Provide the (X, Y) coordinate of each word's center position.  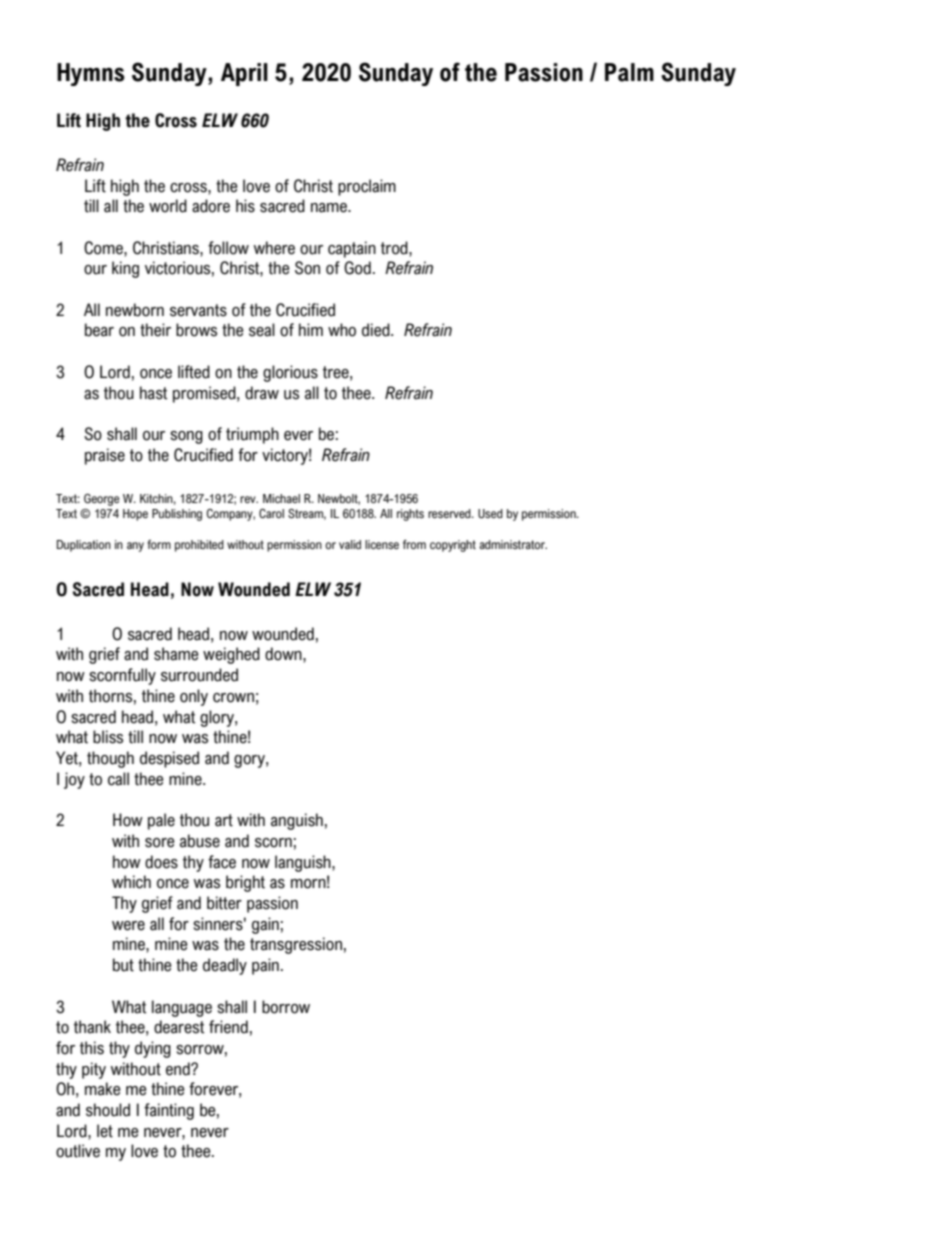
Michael (281, 498)
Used (490, 514)
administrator (513, 545)
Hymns (91, 74)
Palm (629, 72)
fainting (169, 1111)
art (224, 820)
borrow (286, 1007)
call (118, 779)
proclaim (367, 187)
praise (105, 456)
